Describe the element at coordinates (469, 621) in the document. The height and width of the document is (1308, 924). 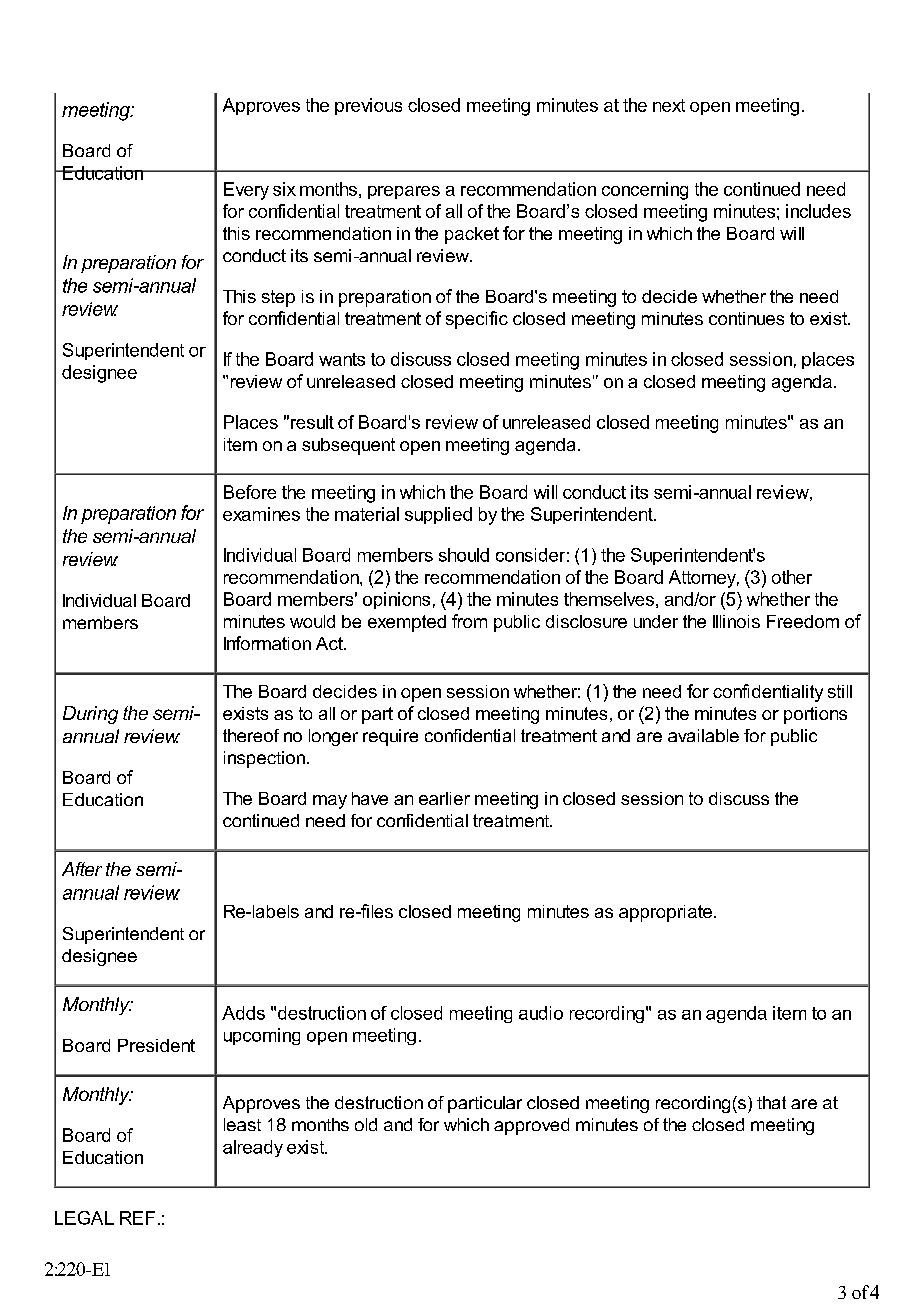
I see `from` at that location.
